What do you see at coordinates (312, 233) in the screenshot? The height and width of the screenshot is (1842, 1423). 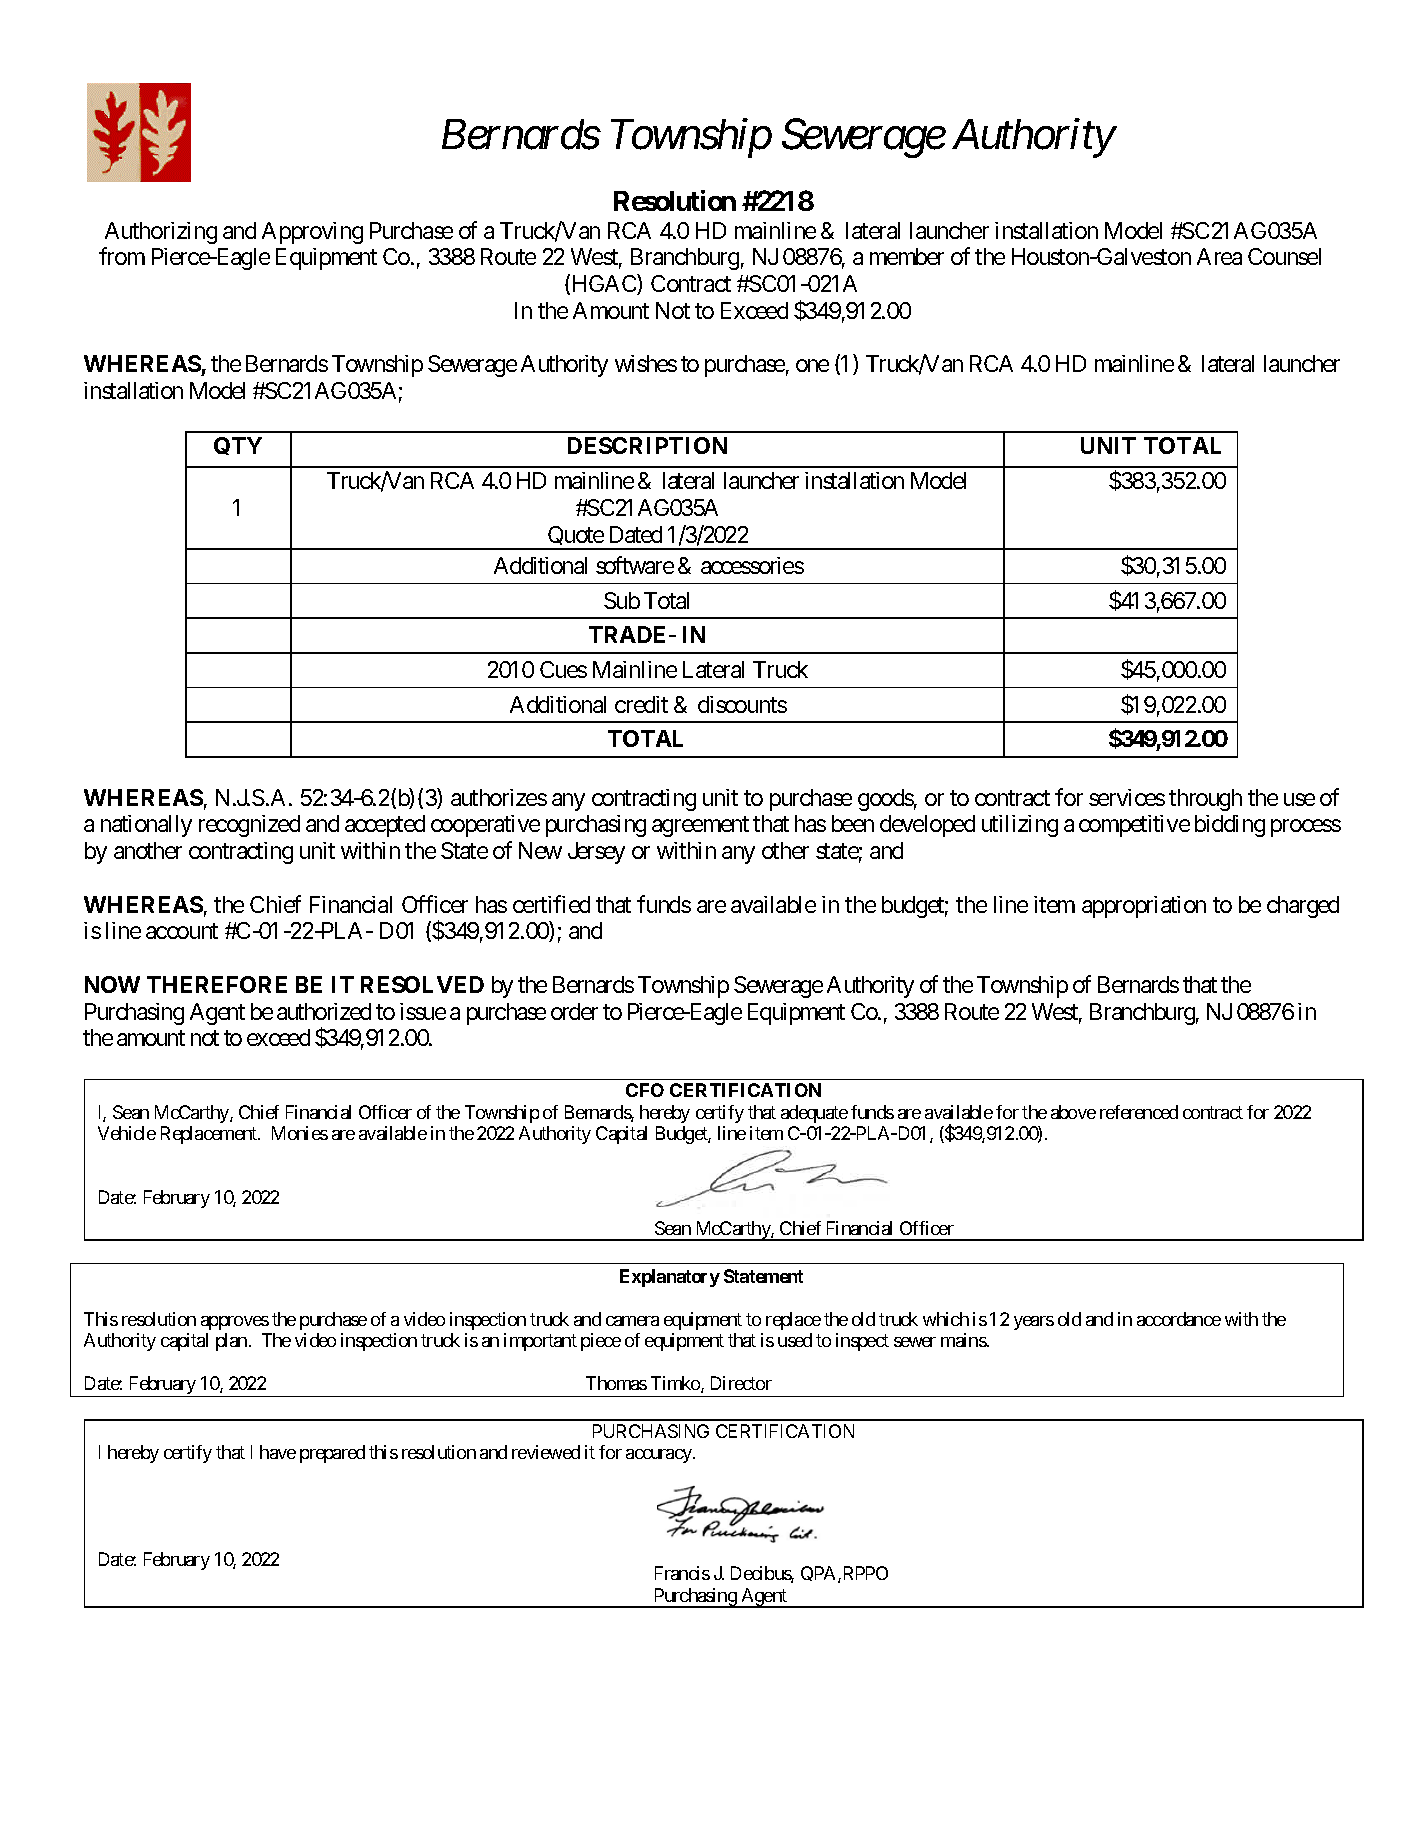 I see `Approving` at bounding box center [312, 233].
